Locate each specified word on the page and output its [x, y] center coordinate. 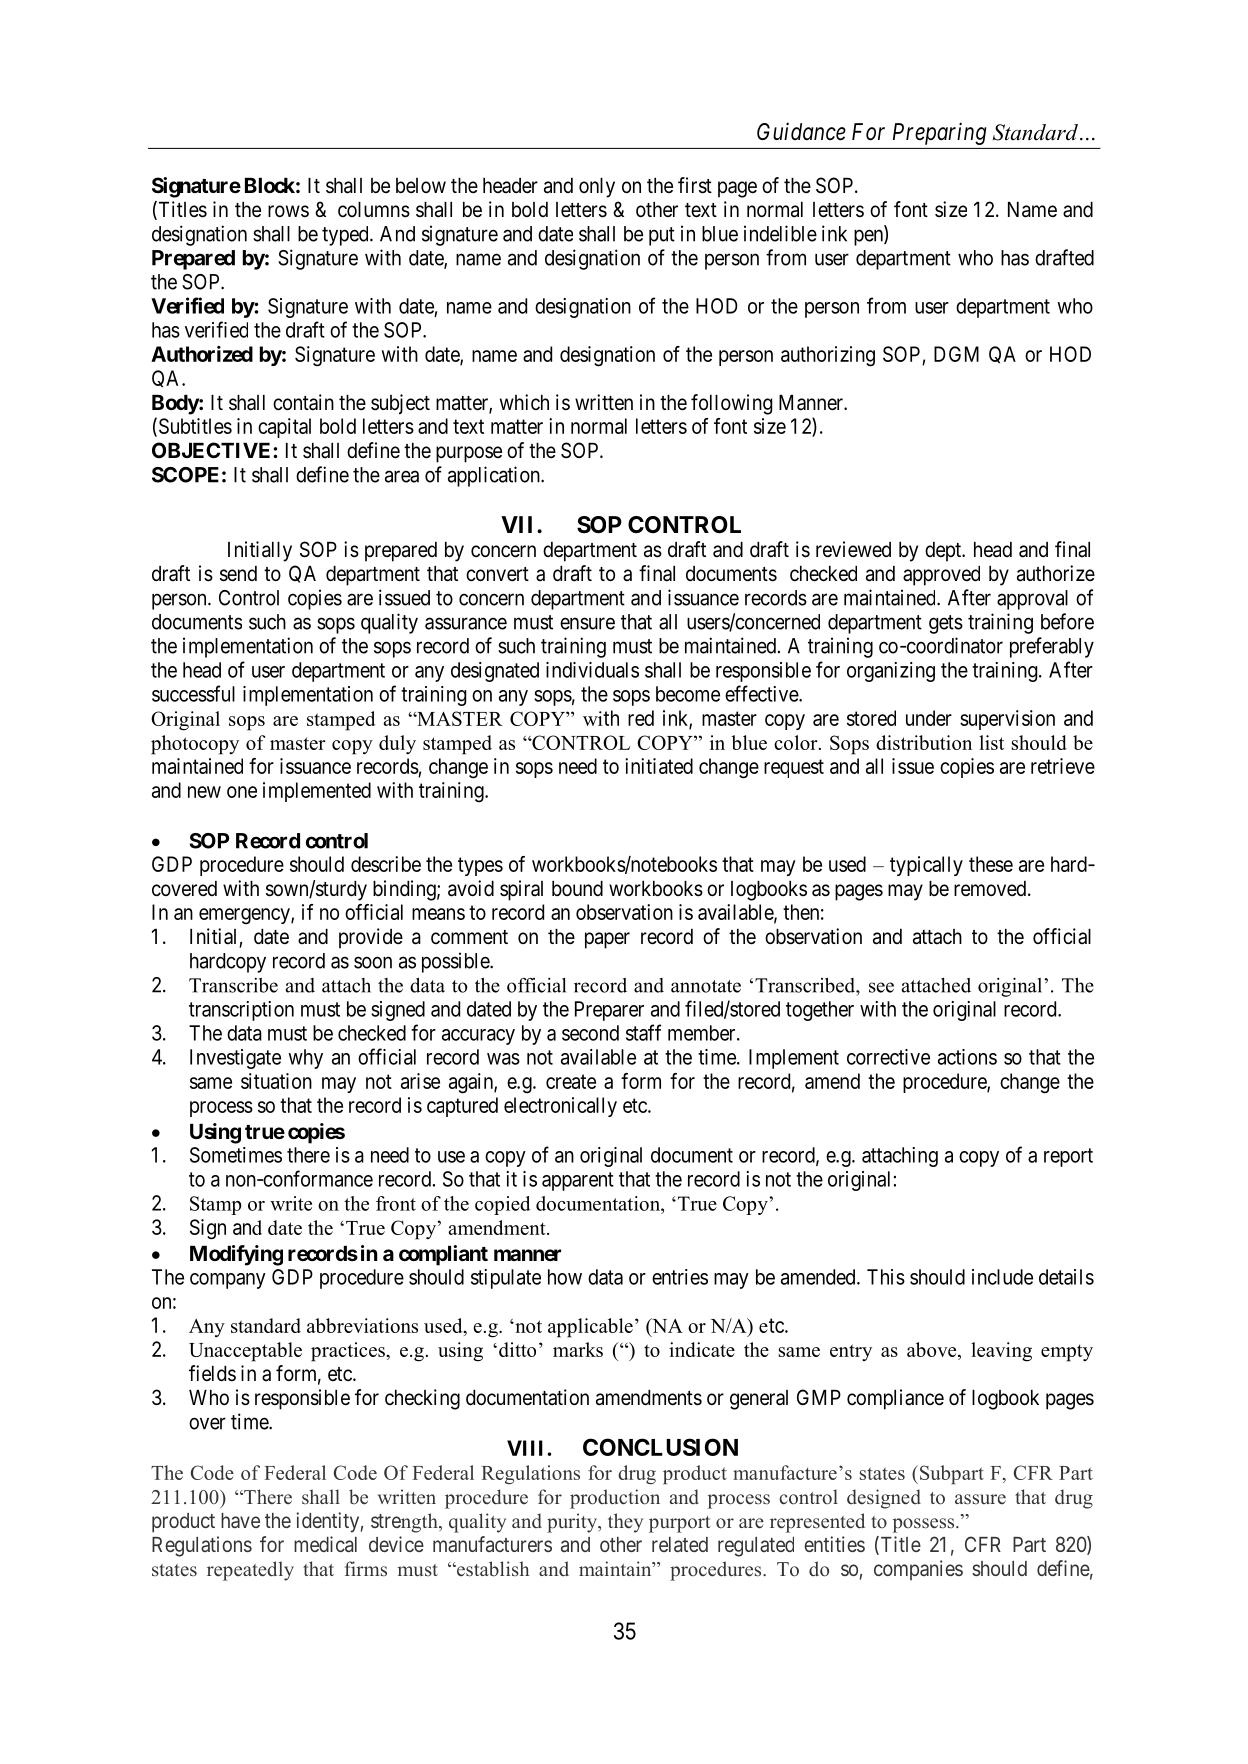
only [597, 188]
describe [386, 864]
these [991, 864]
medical [325, 1544]
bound [577, 888]
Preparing [939, 134]
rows [288, 211]
